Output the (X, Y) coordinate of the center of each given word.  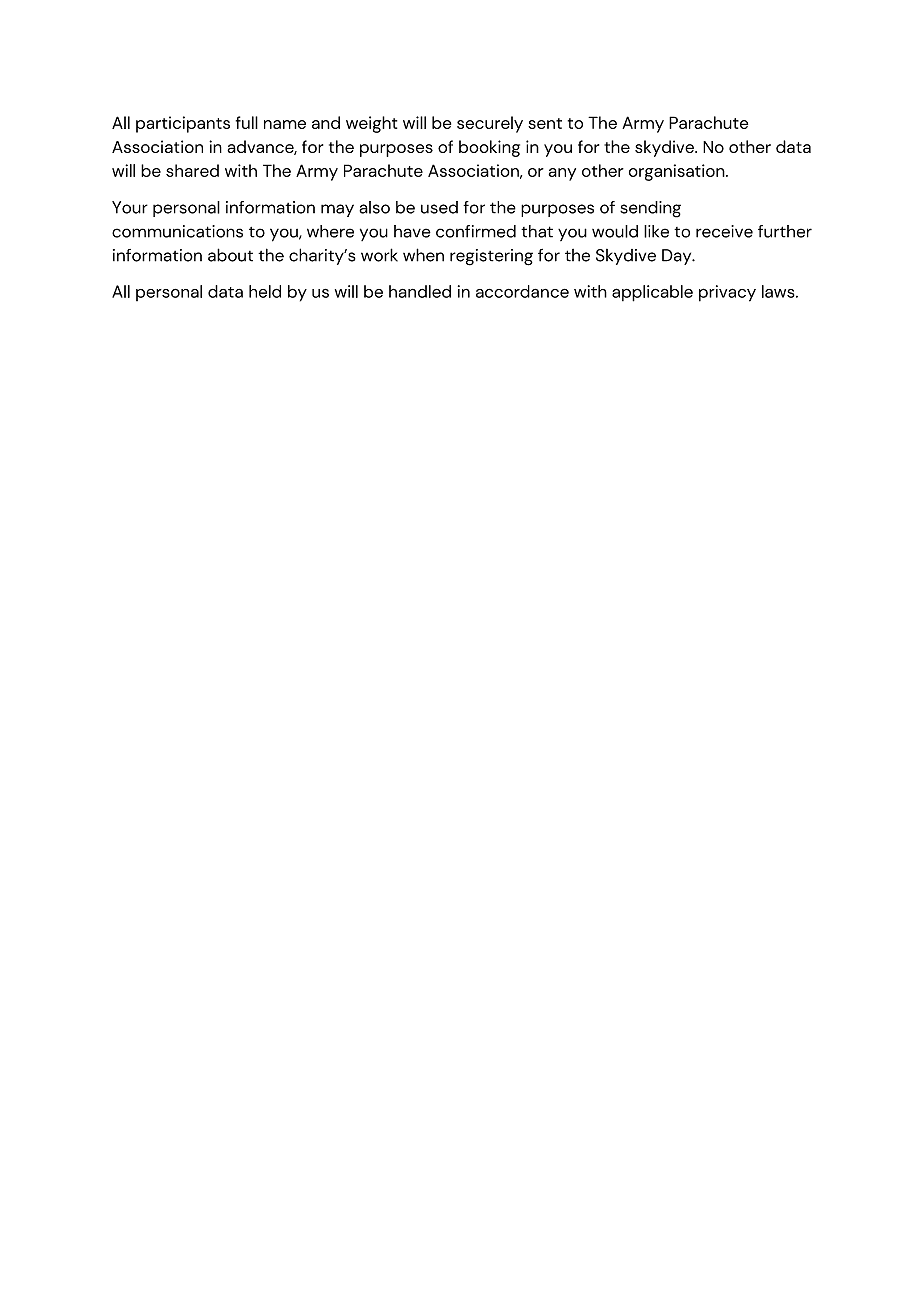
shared (192, 170)
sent (545, 123)
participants (183, 124)
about (230, 255)
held (265, 291)
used (439, 207)
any (562, 174)
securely (490, 124)
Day (678, 257)
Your (130, 207)
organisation (678, 172)
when (423, 255)
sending (650, 209)
